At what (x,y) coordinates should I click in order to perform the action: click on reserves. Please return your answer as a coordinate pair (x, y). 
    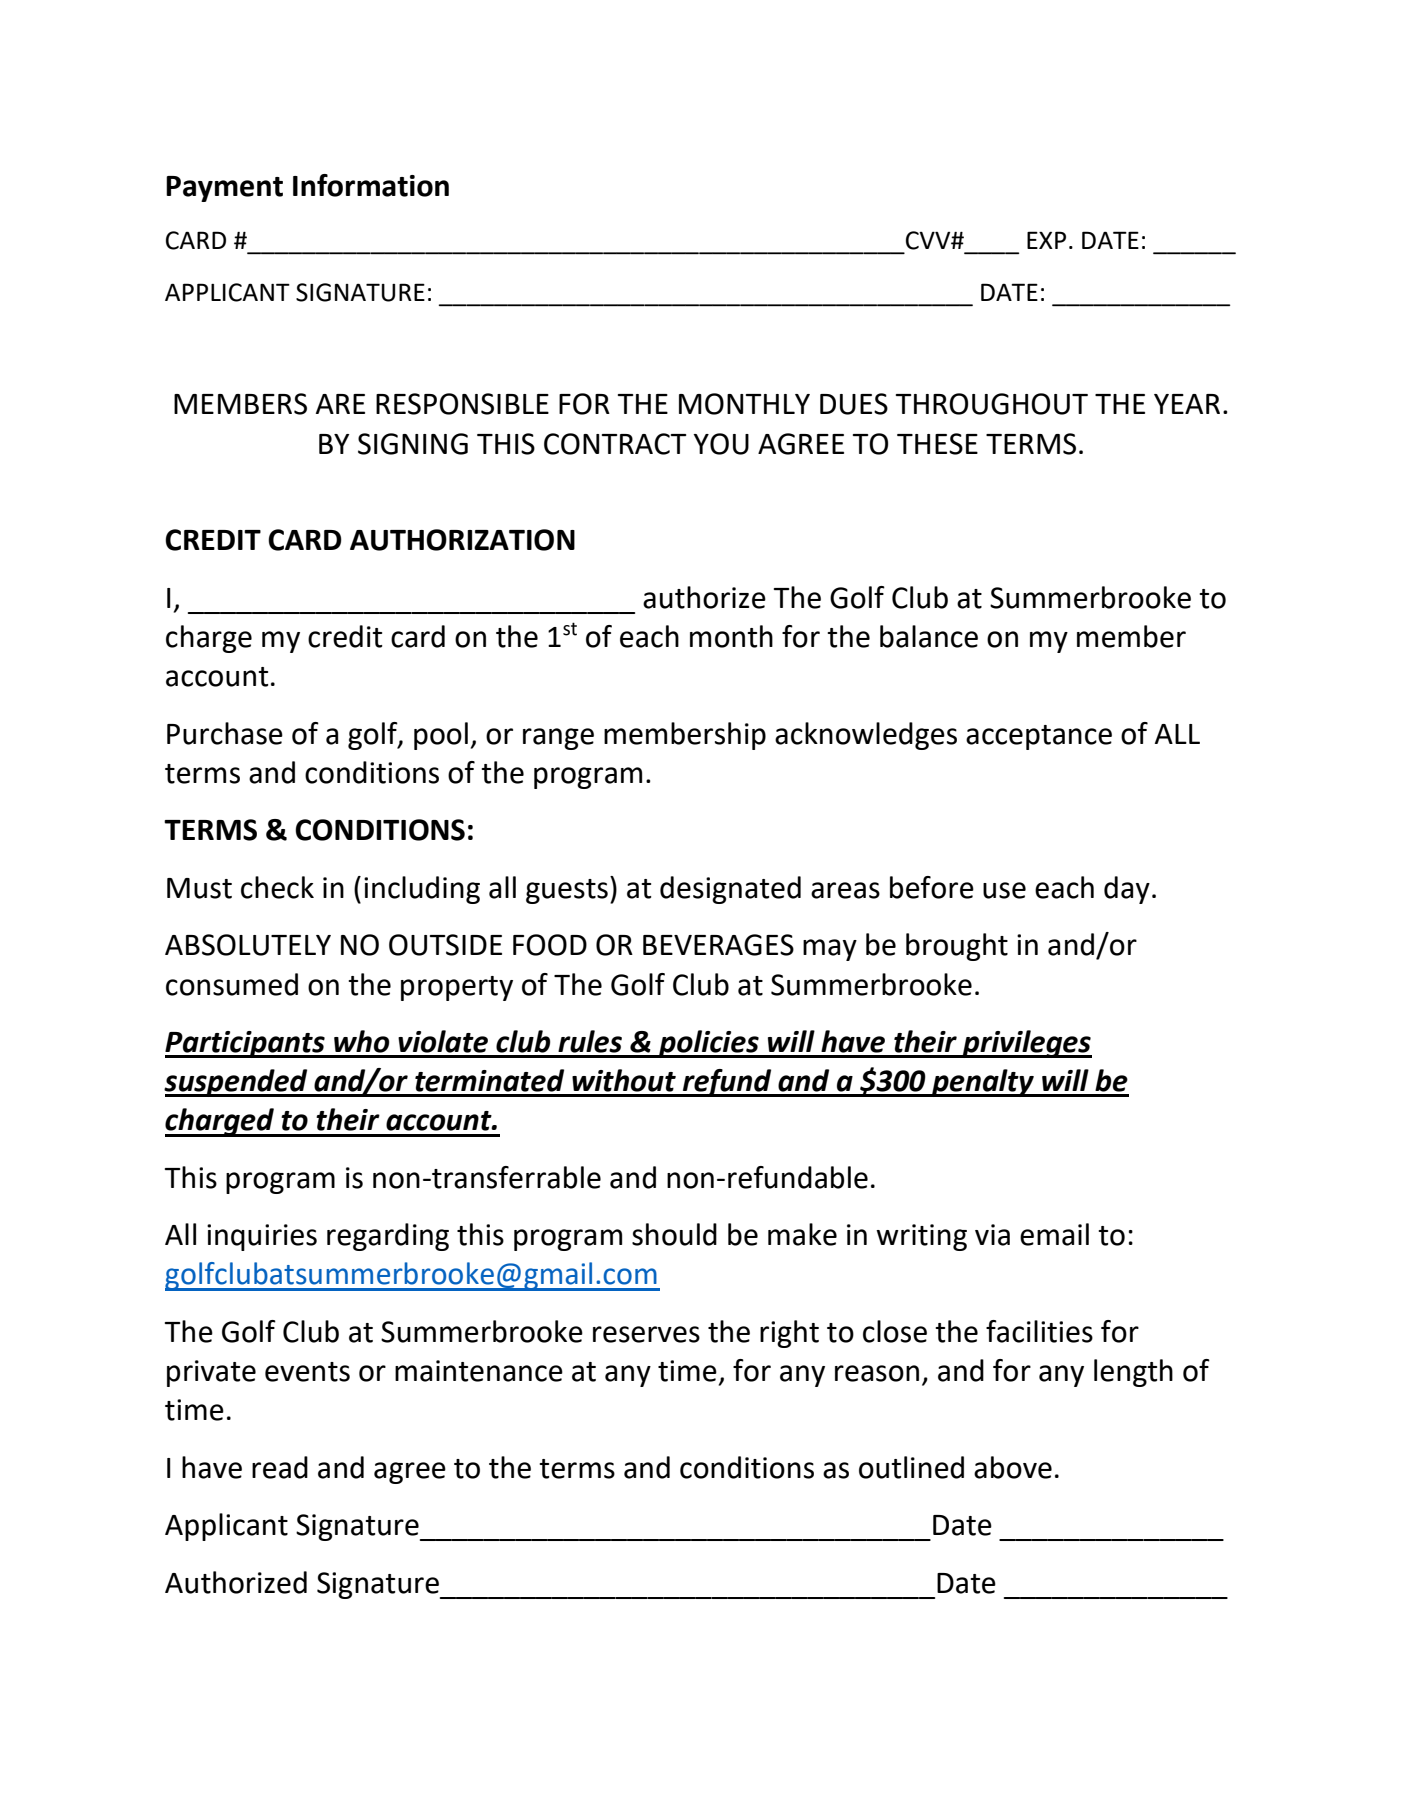
    Looking at the image, I should click on (646, 1334).
